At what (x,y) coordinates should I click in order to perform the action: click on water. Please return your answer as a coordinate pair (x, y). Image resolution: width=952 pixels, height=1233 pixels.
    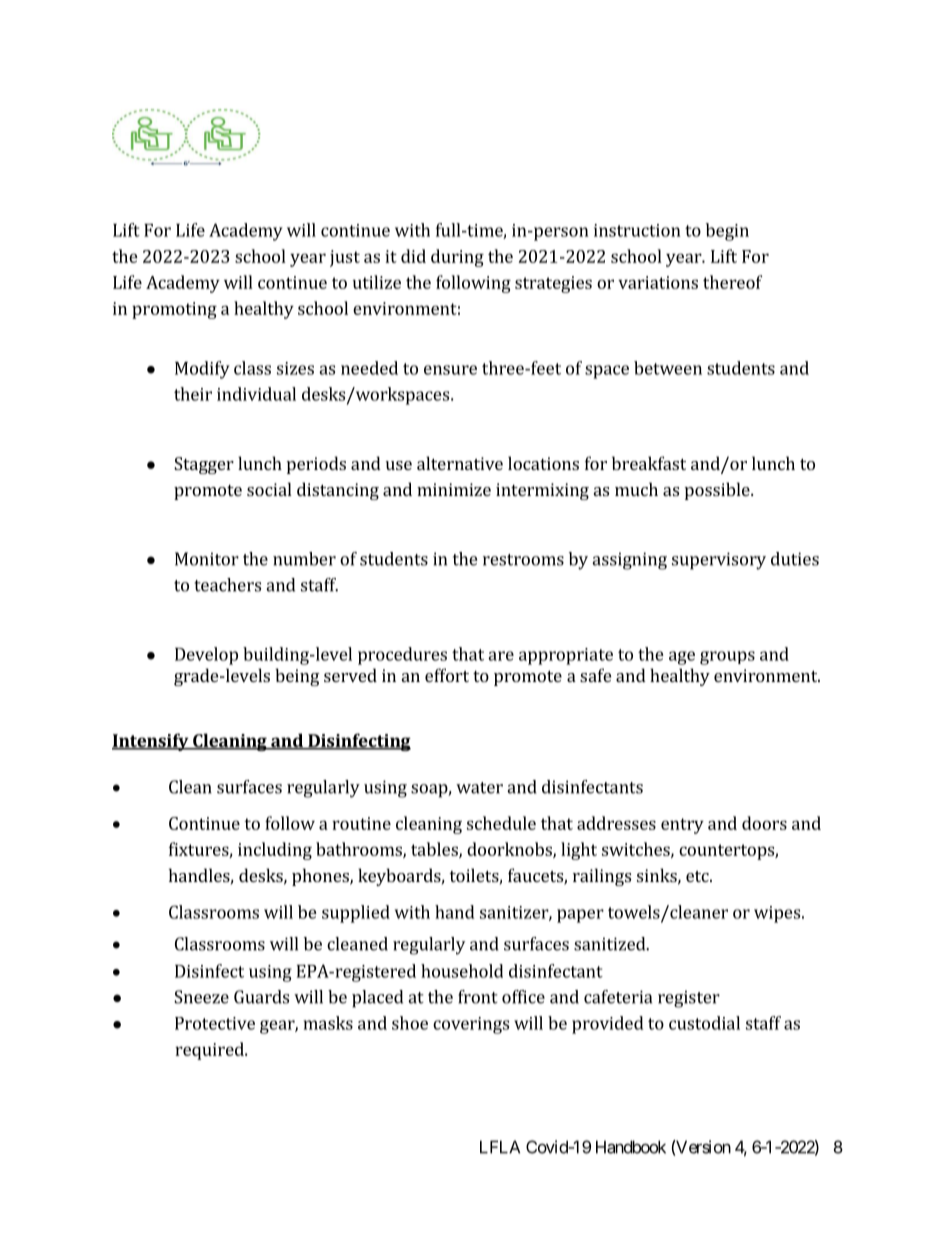
    Looking at the image, I should click on (479, 788).
